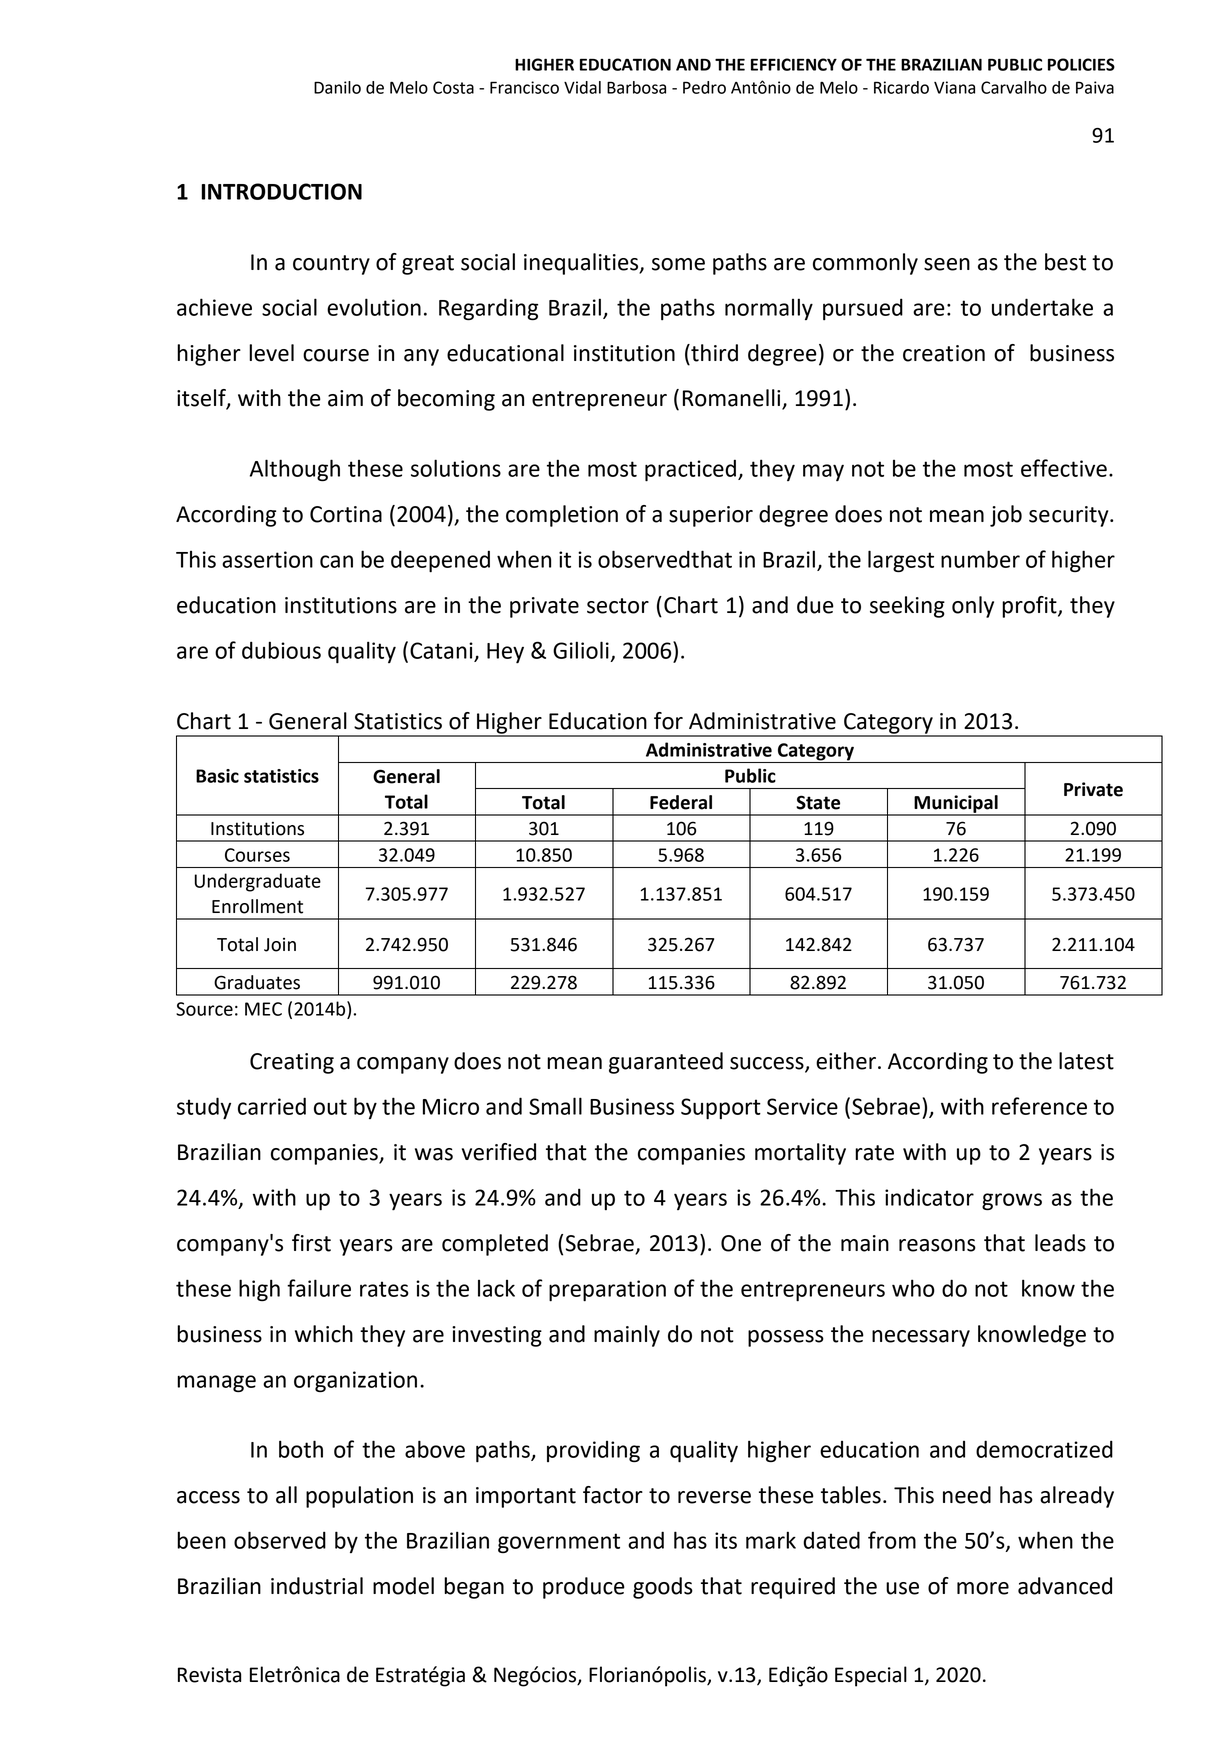 This document has width=1232, height=1742. Describe the element at coordinates (1014, 87) in the document. I see `Carvalho` at that location.
